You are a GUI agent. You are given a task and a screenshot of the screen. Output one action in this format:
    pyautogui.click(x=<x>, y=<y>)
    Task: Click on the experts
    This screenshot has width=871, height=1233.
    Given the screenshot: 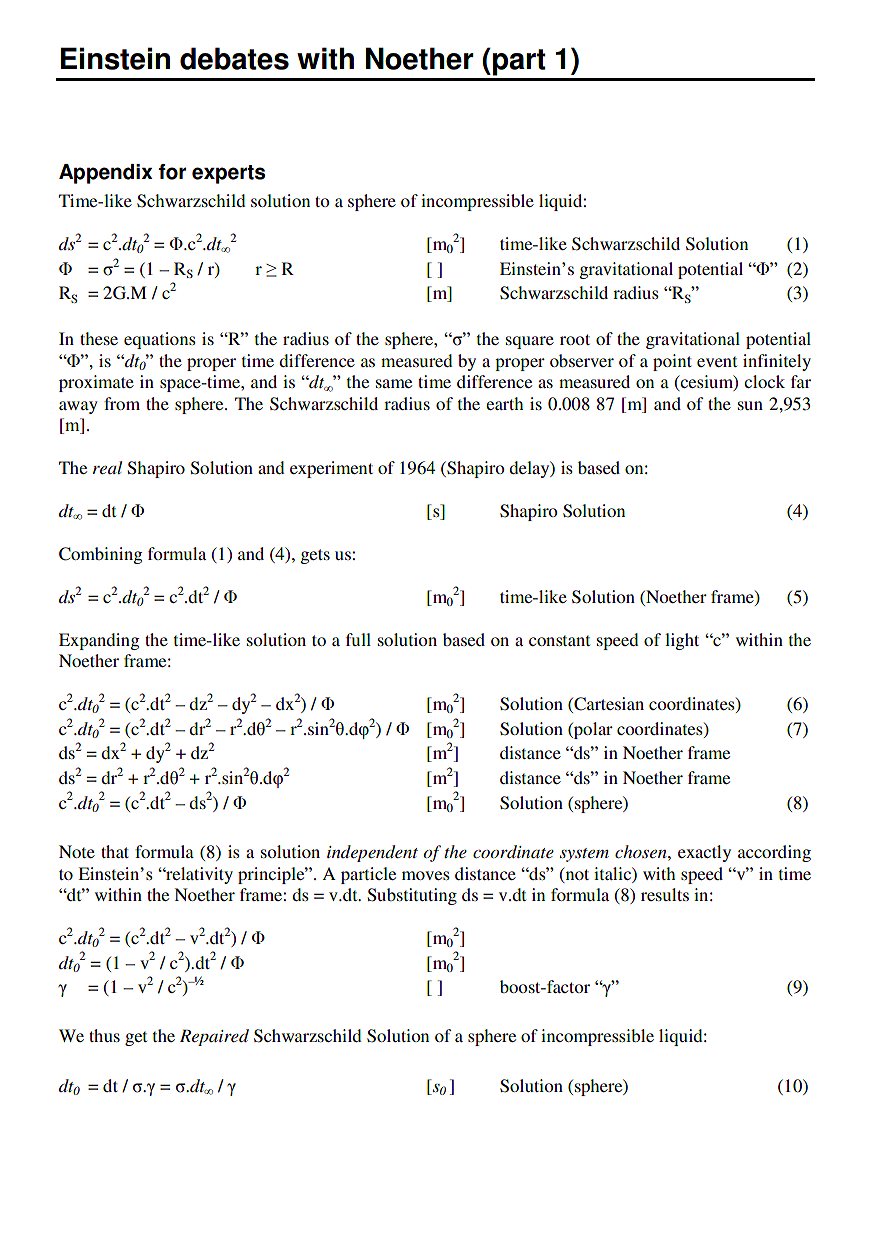 What is the action you would take?
    pyautogui.click(x=228, y=174)
